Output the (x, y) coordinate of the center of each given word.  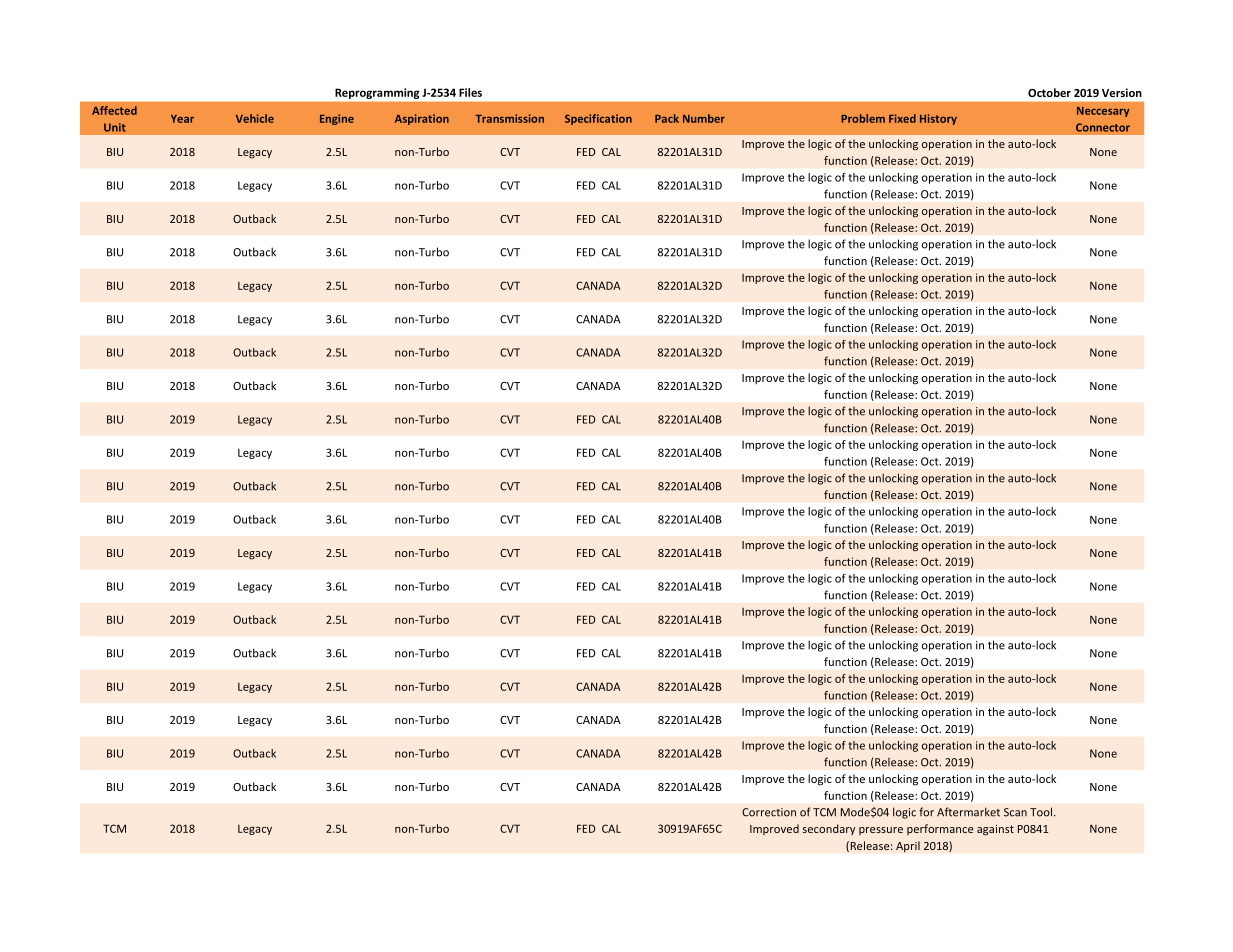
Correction (769, 812)
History (938, 119)
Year (182, 119)
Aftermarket (968, 812)
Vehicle (255, 118)
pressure (881, 831)
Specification (598, 119)
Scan (1015, 812)
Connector (1103, 127)
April (908, 847)
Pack (667, 118)
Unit (115, 127)
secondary (829, 829)
